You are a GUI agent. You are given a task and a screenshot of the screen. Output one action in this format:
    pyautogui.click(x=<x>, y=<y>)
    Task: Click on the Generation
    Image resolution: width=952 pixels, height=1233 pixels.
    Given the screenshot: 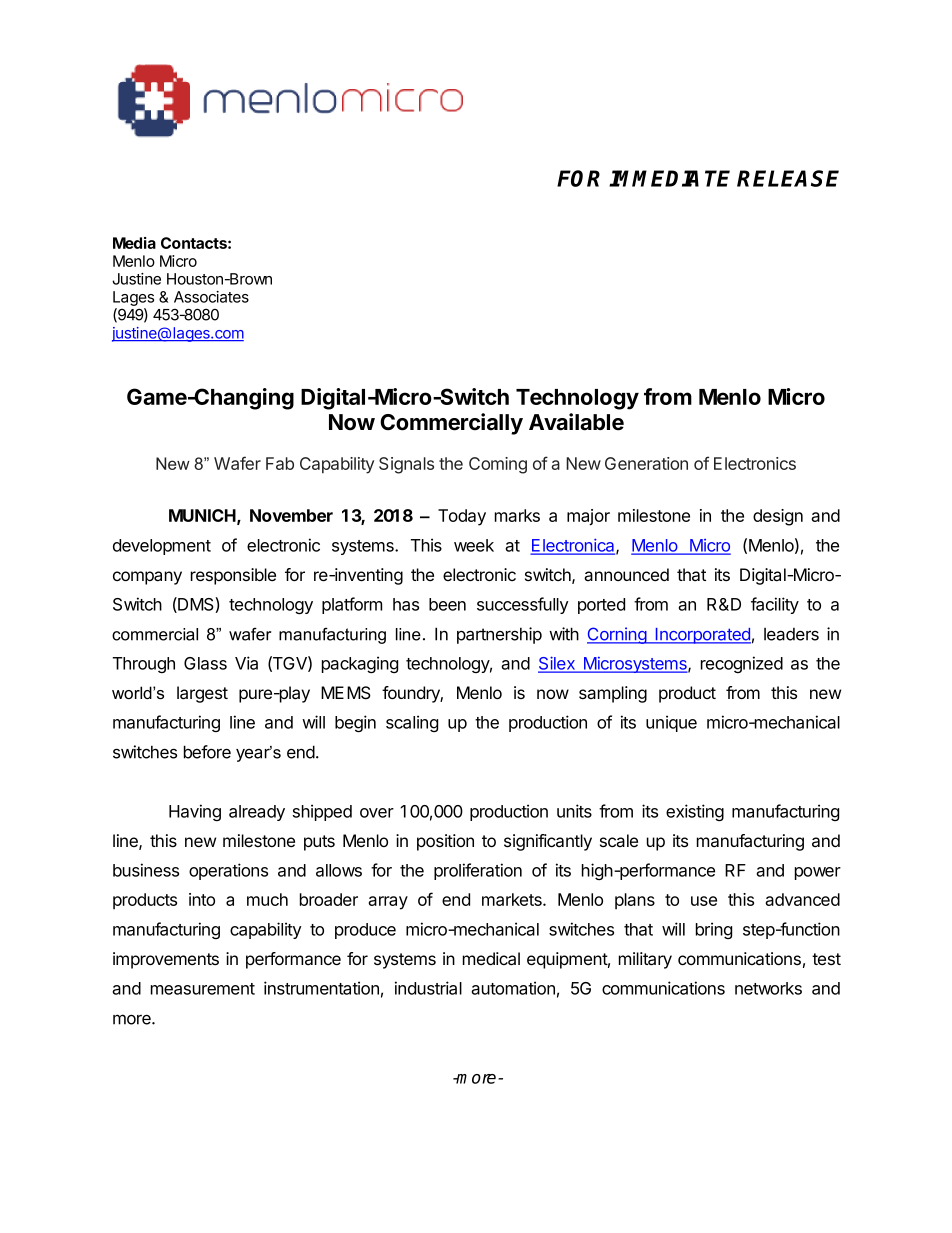 What is the action you would take?
    pyautogui.click(x=646, y=463)
